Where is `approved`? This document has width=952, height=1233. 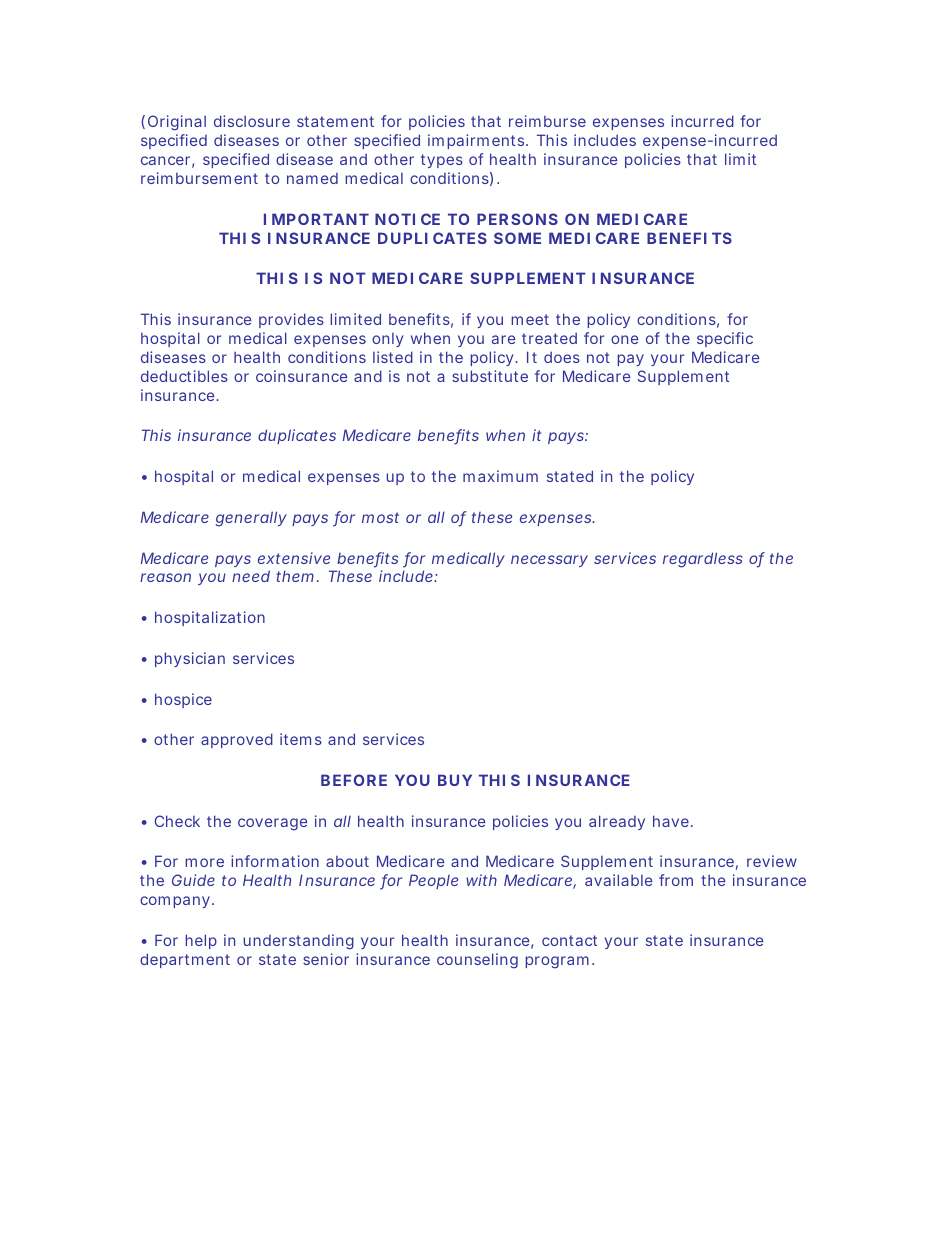
approved is located at coordinates (237, 740).
